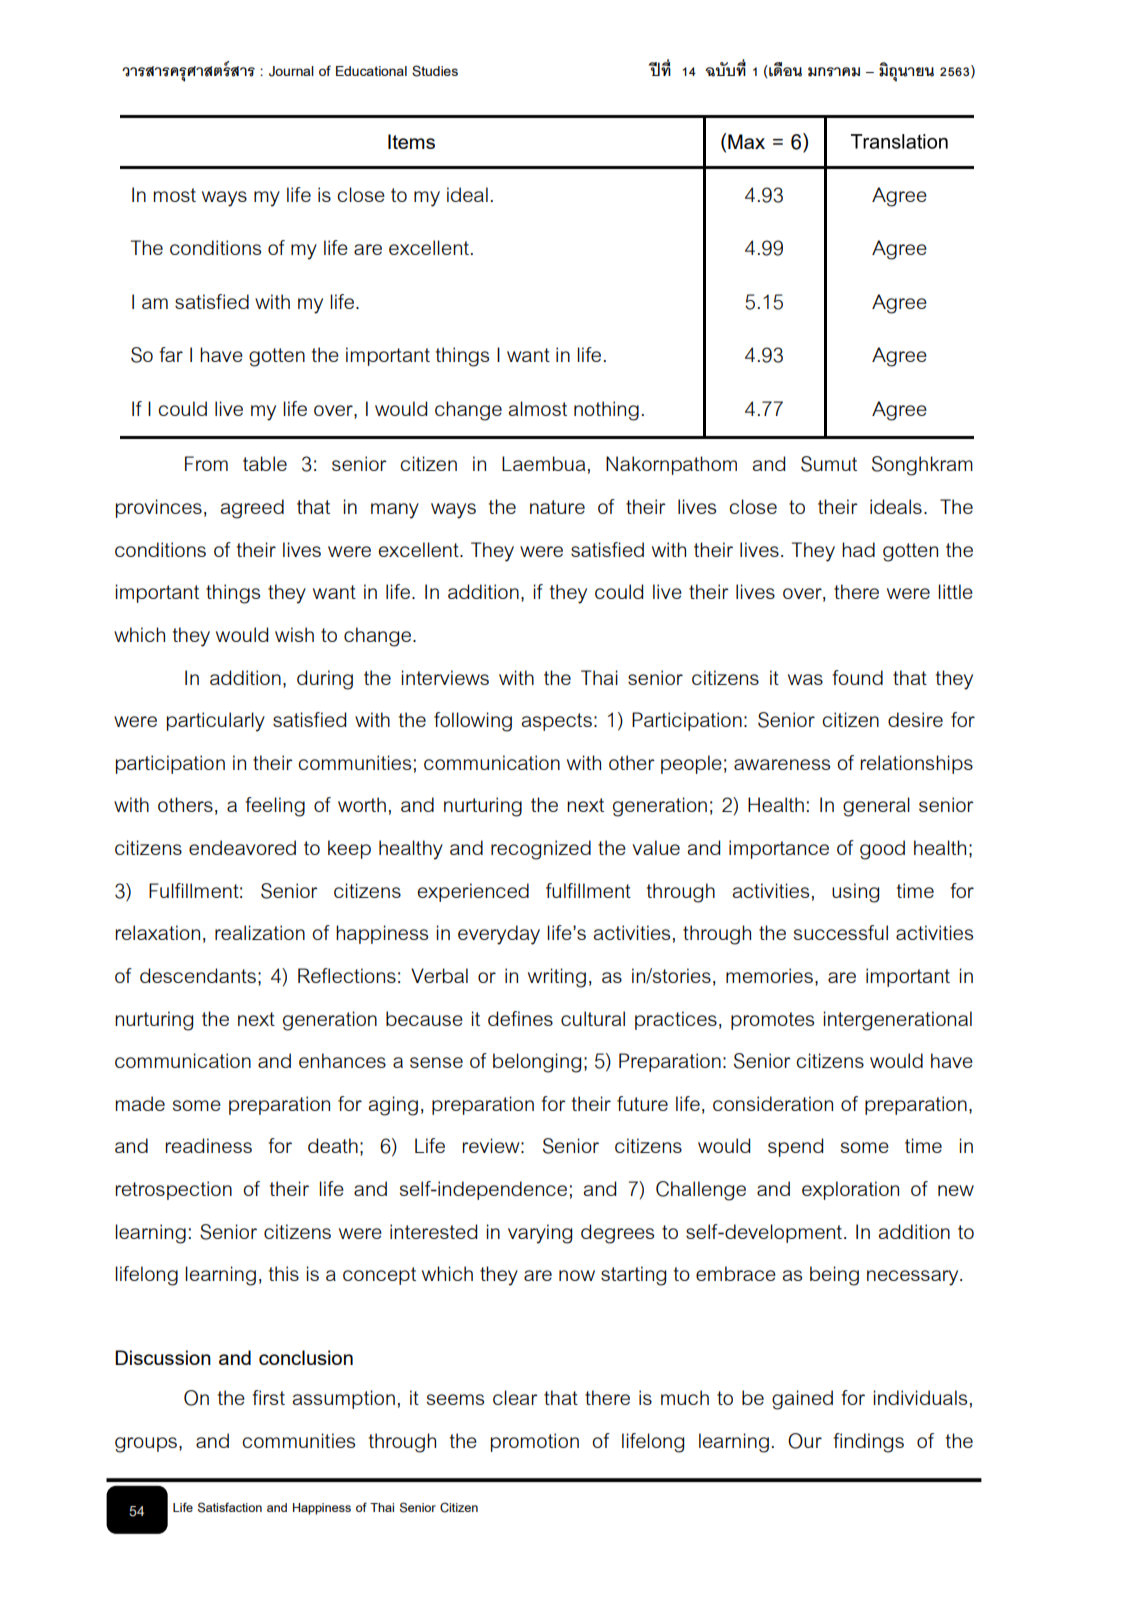 The width and height of the screenshot is (1144, 1618). I want to click on promotes, so click(772, 1021).
